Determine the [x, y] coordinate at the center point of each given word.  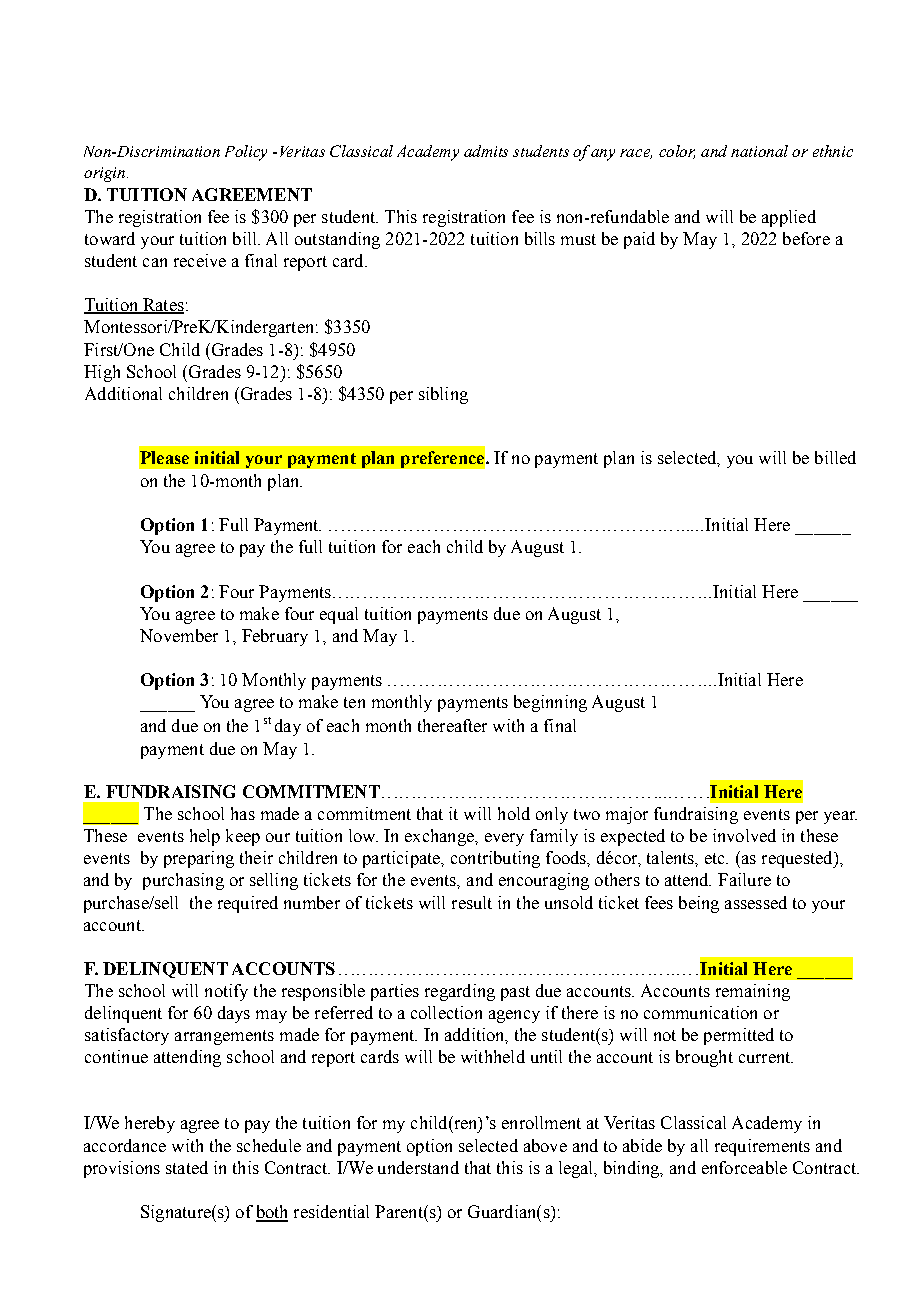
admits [486, 151]
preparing [199, 859]
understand [418, 1167]
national [759, 151]
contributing [495, 859]
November [179, 635]
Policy [246, 153]
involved [744, 835]
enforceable [744, 1167]
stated [187, 1167]
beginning [550, 703]
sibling [443, 395]
